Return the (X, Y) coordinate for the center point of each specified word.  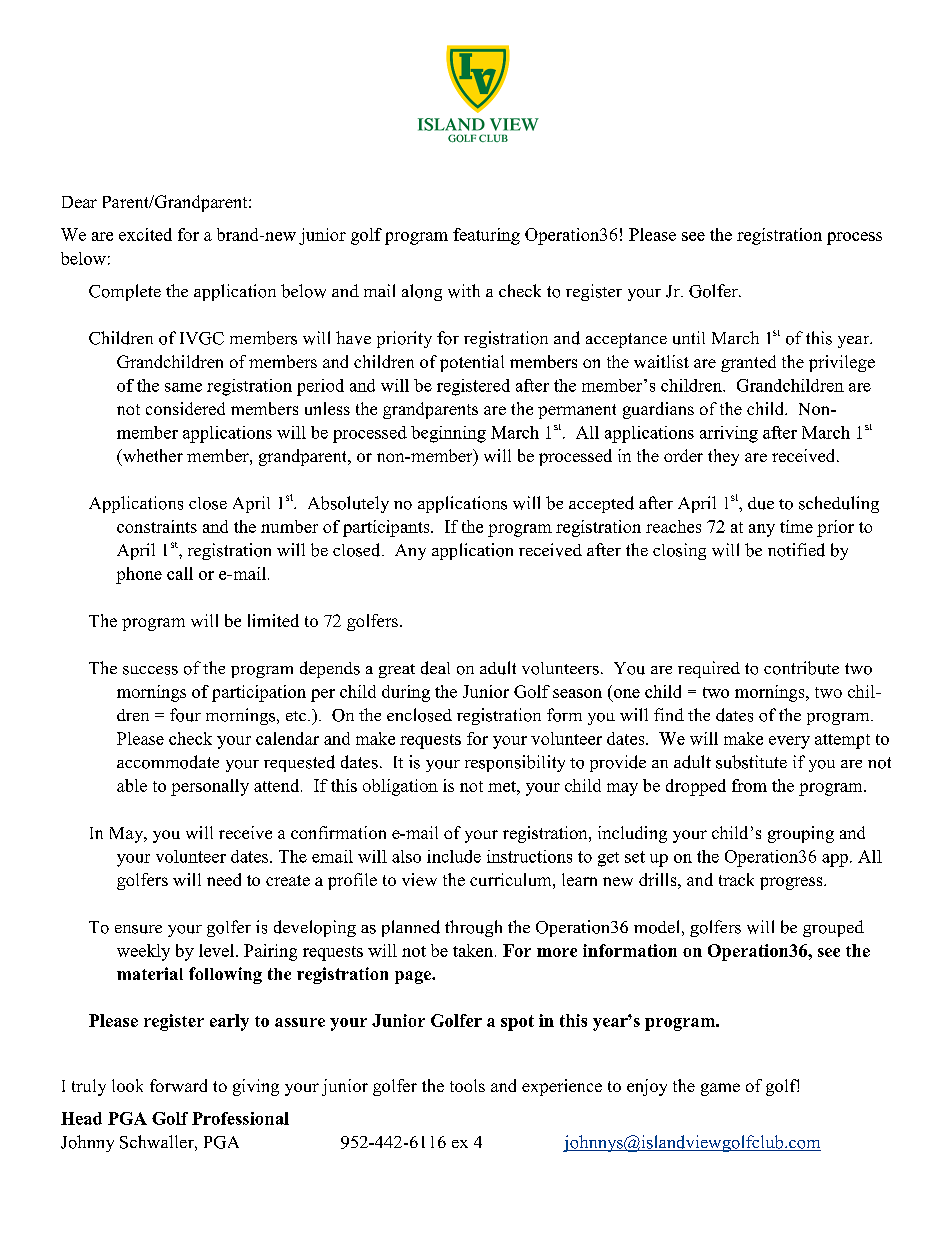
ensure (138, 929)
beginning (448, 434)
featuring (486, 236)
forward (178, 1085)
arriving (729, 434)
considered (185, 408)
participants (387, 528)
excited (145, 234)
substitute (751, 762)
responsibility (515, 763)
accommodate (168, 762)
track (736, 879)
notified (796, 550)
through (473, 928)
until (689, 338)
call (180, 573)
